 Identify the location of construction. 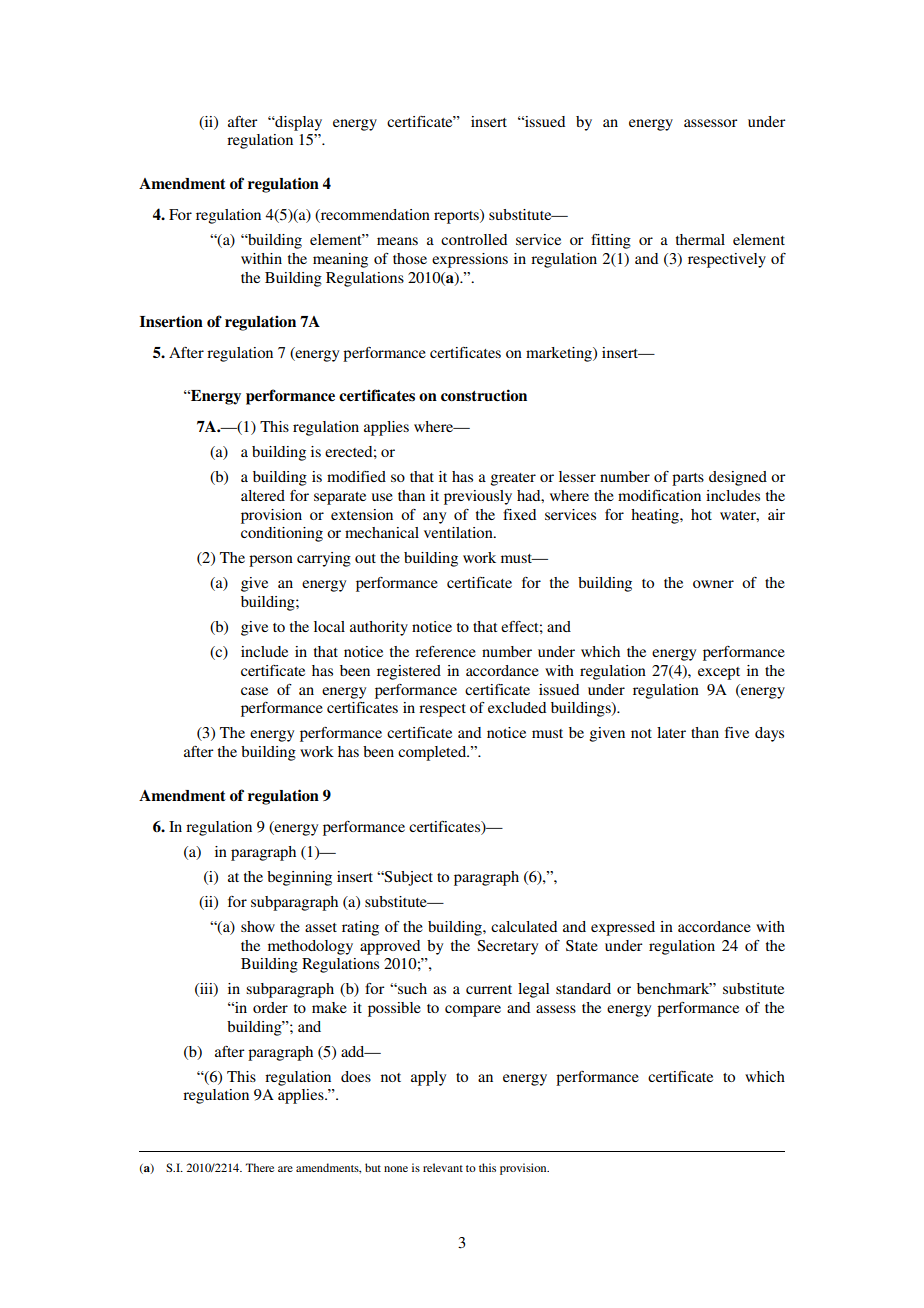
(484, 395).
